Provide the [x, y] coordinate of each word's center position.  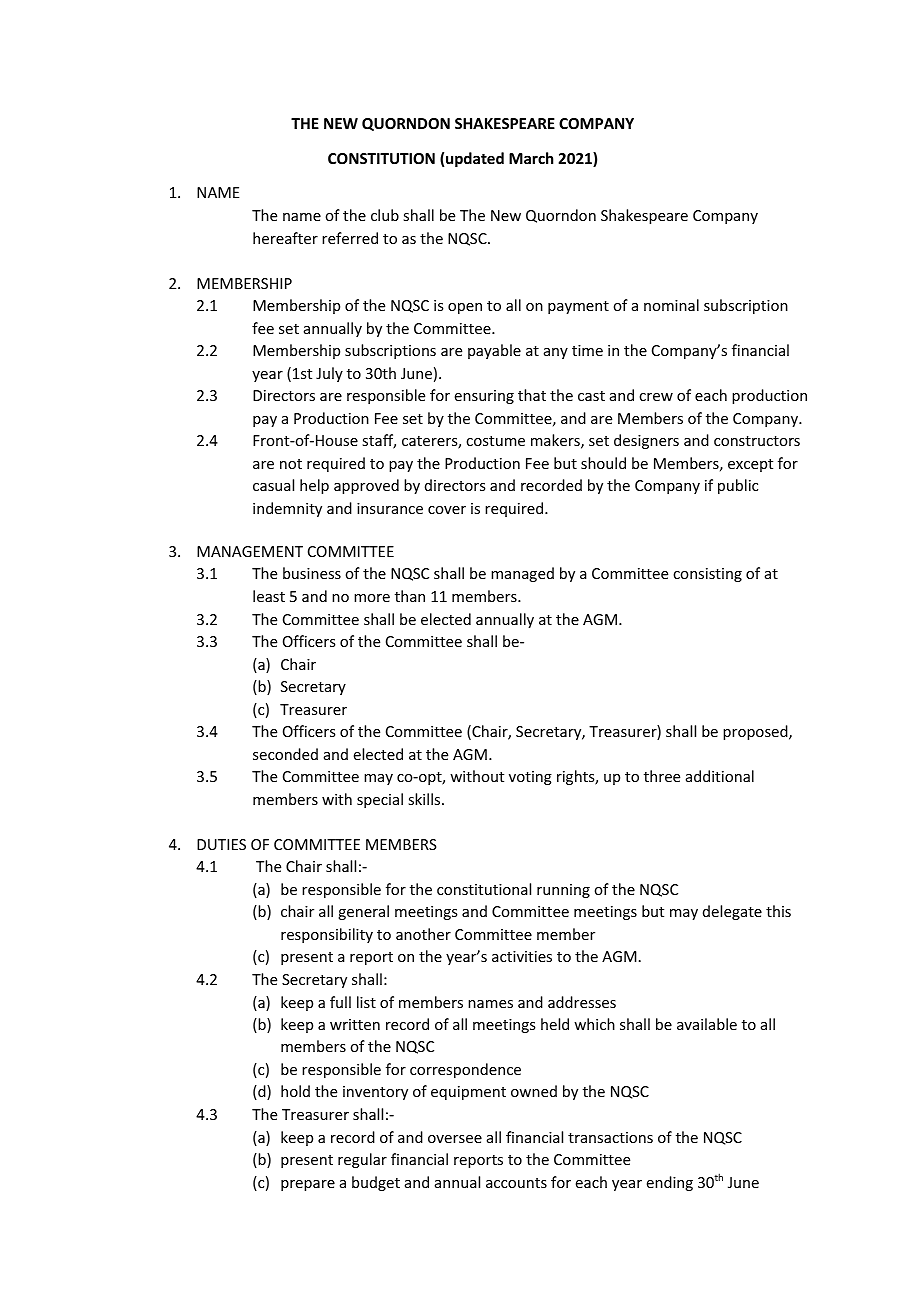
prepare [308, 1185]
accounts [516, 1183]
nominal [671, 305]
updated [475, 159]
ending [670, 1183]
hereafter [285, 238]
